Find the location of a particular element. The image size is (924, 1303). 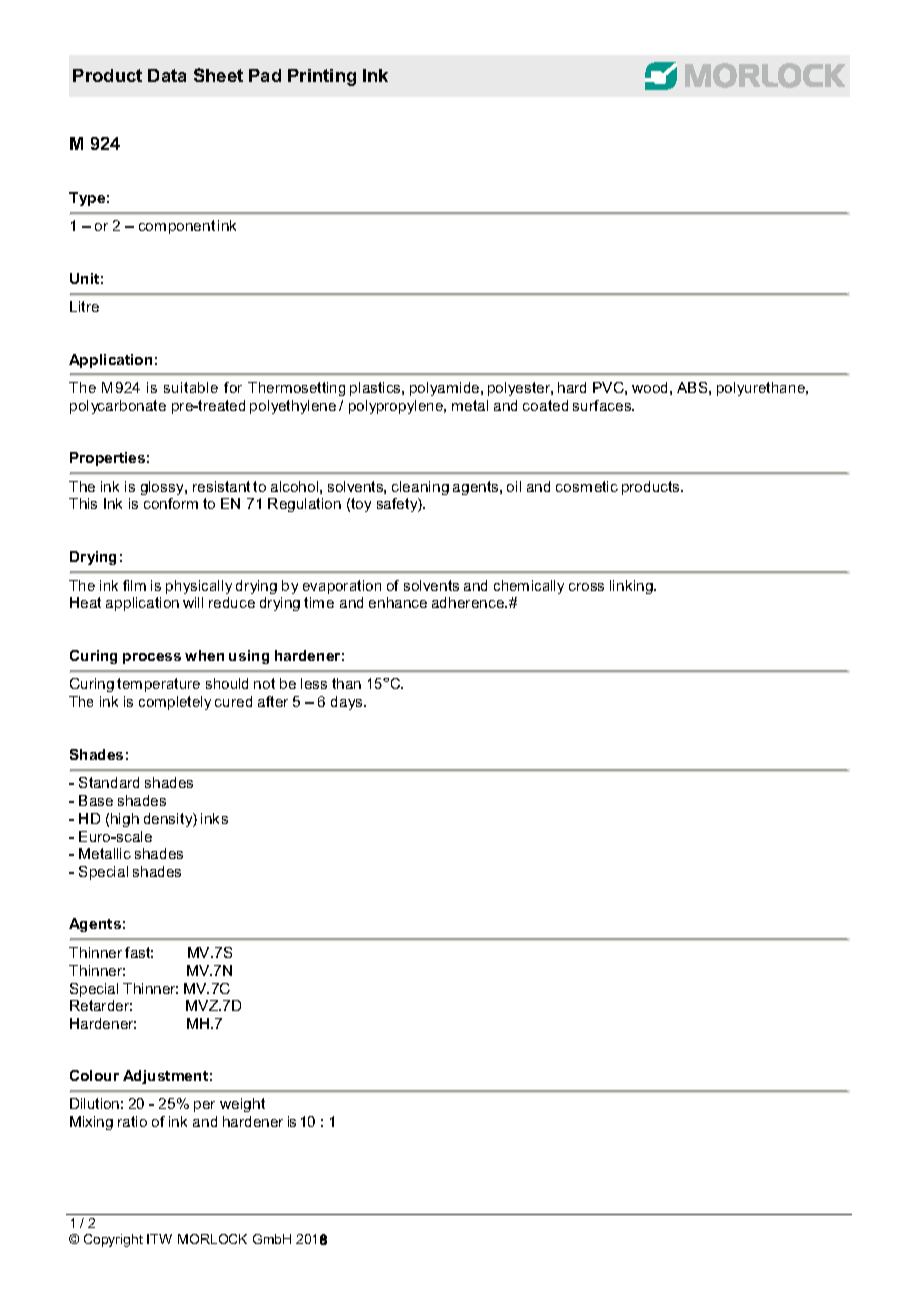

Copyright is located at coordinates (113, 1240).
